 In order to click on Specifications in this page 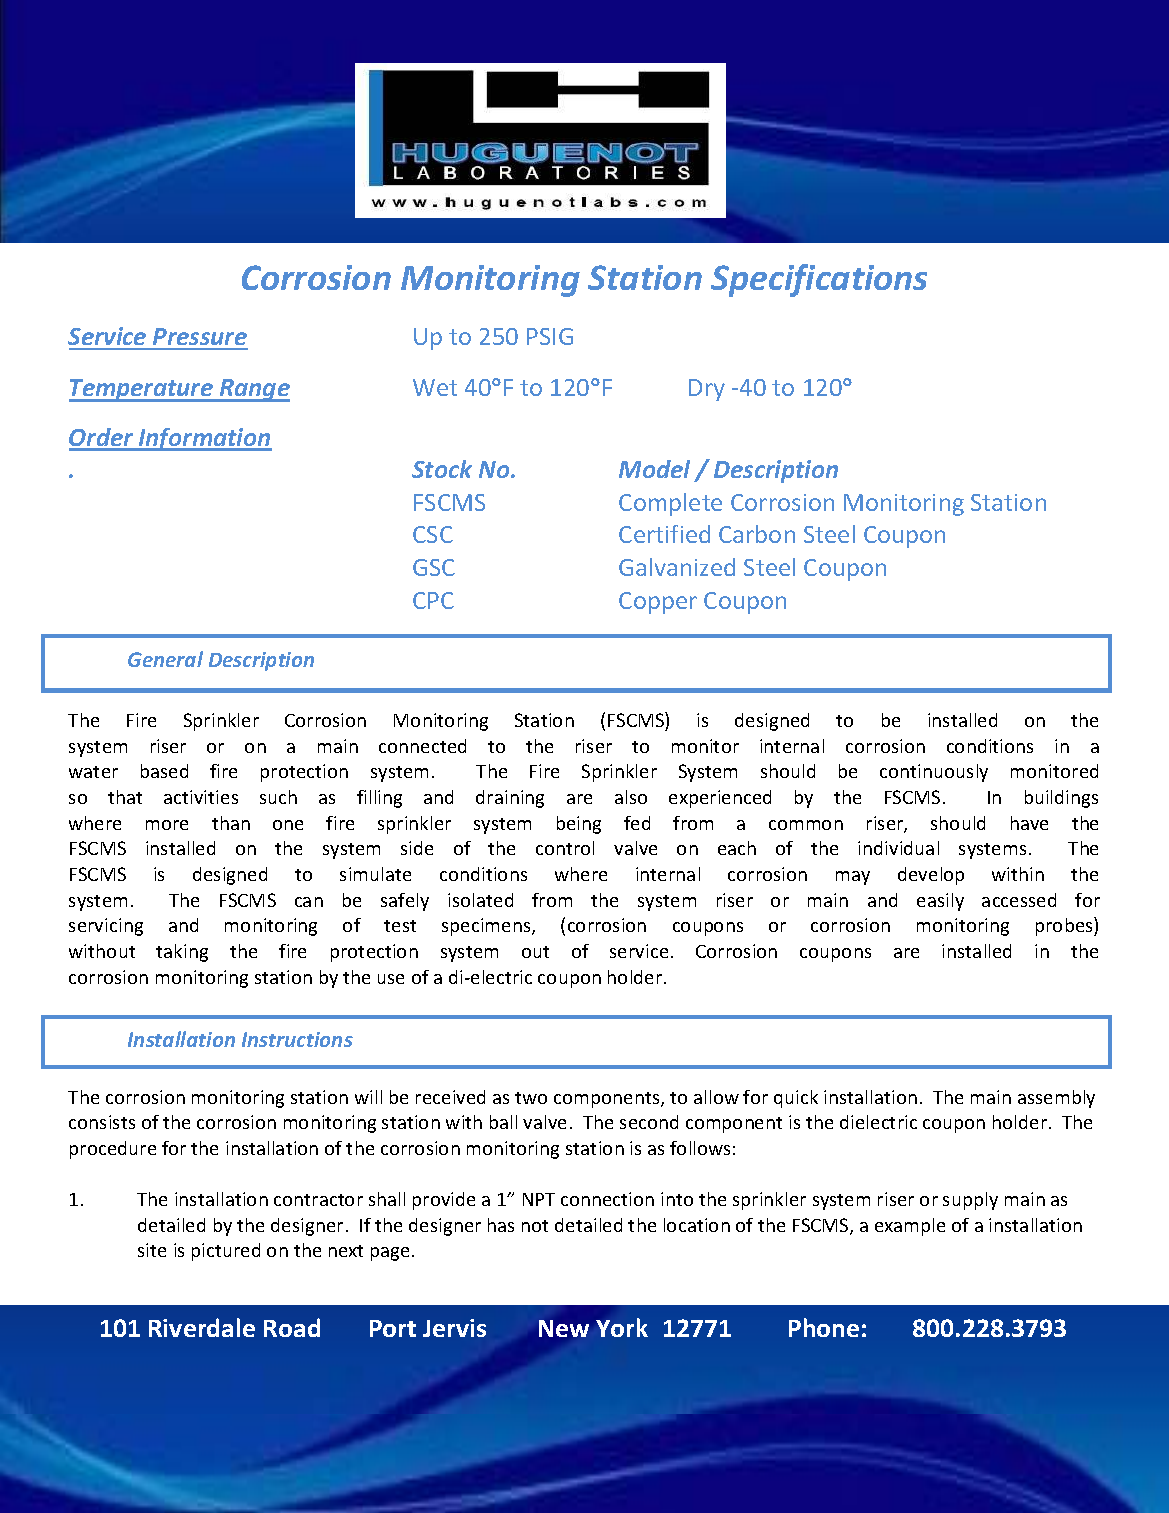, I will do `click(819, 280)`.
